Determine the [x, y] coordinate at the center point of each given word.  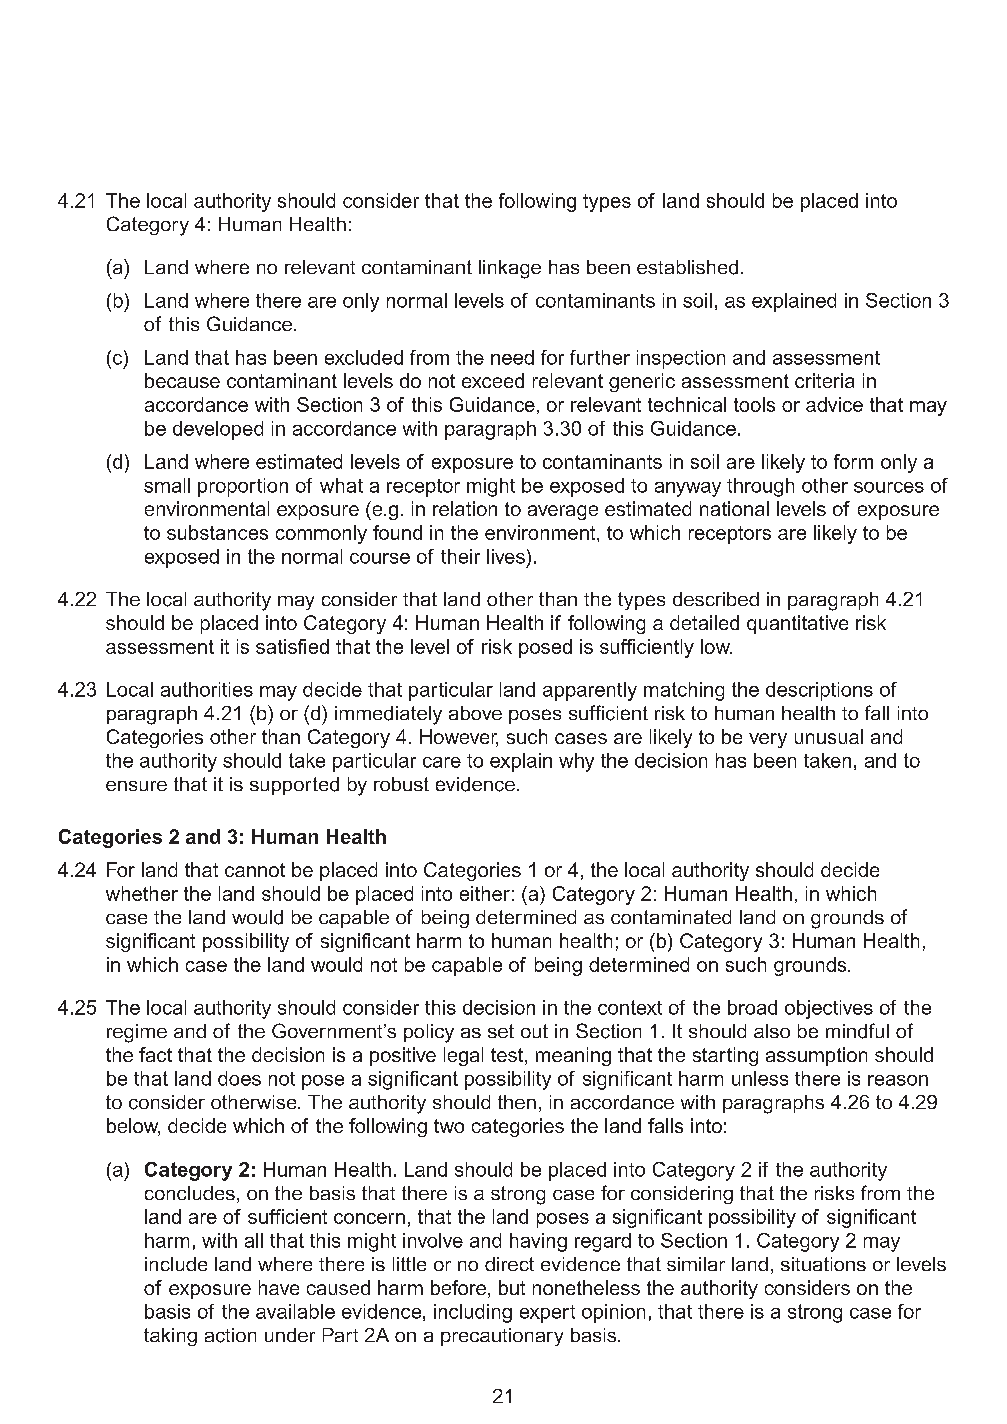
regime [137, 1033]
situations [823, 1264]
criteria [824, 380]
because [182, 380]
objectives [829, 1009]
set [501, 1031]
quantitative [797, 624]
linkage [510, 269]
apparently [590, 691]
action [230, 1335]
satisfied [292, 646]
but [512, 1287]
